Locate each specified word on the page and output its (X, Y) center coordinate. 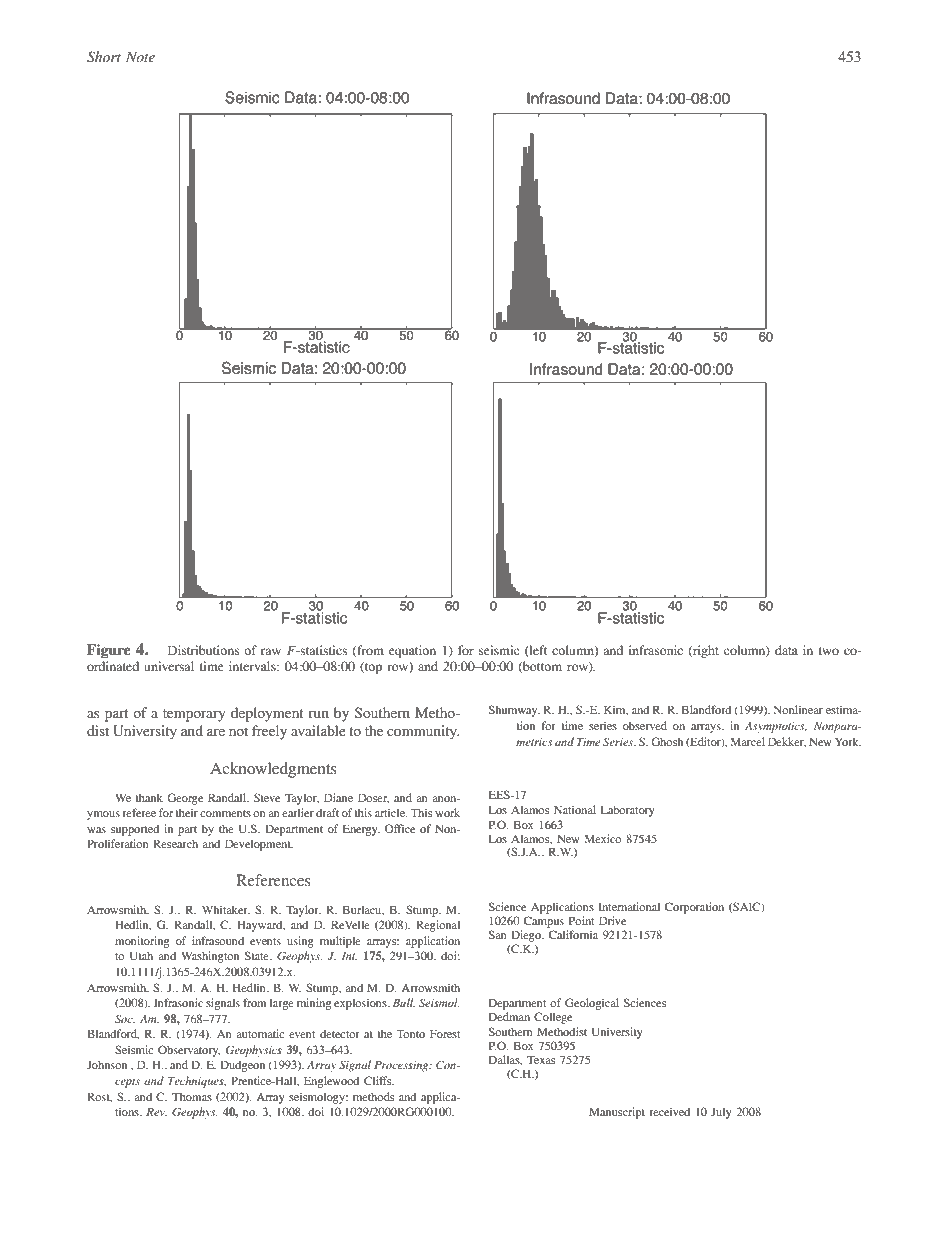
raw (271, 651)
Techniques (197, 1082)
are (216, 732)
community (423, 732)
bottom (541, 667)
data (786, 650)
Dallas (505, 1060)
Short (104, 57)
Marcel (748, 741)
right (705, 651)
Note (140, 57)
